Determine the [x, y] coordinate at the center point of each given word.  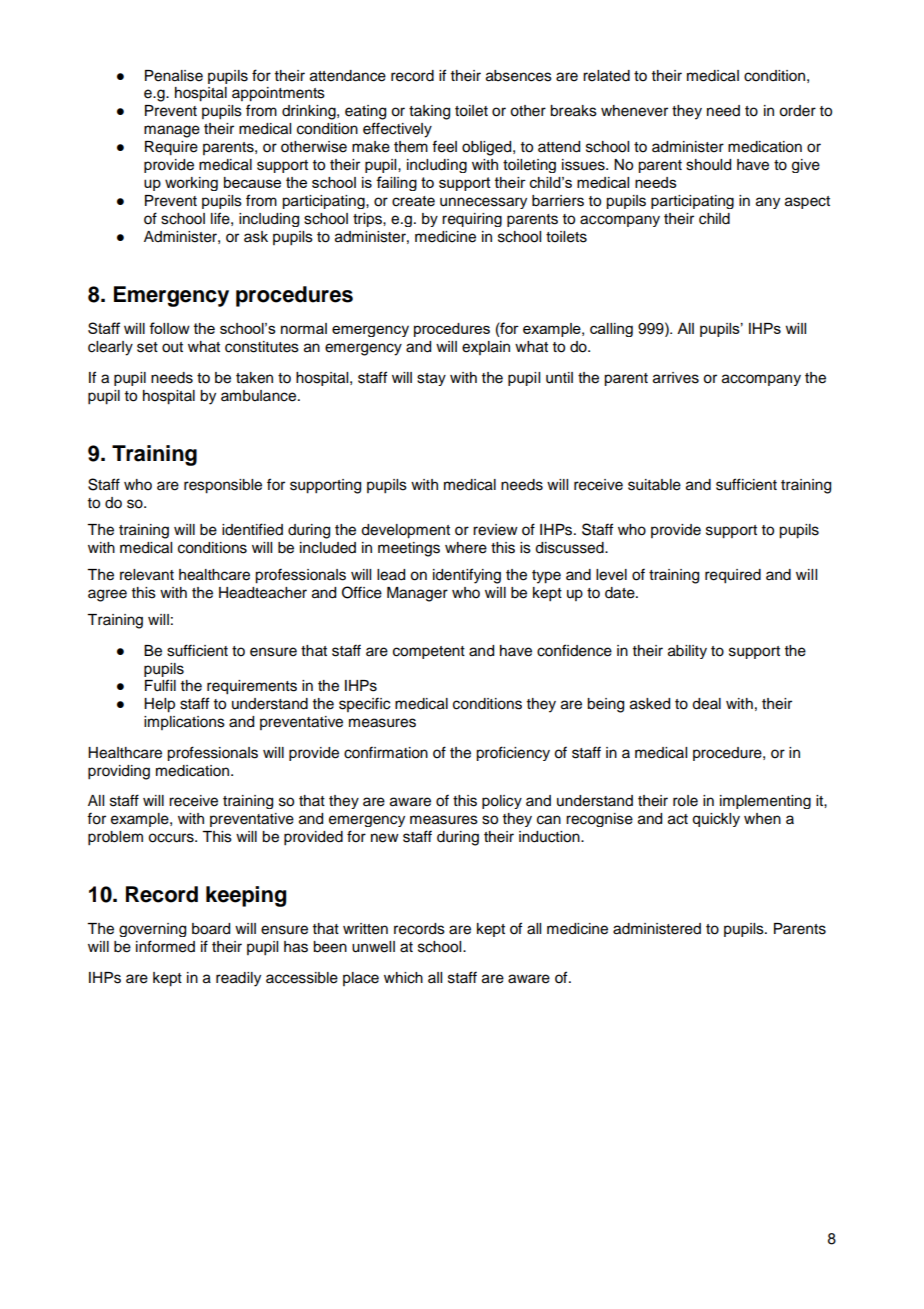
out [172, 347]
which [403, 978]
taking [429, 112]
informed [165, 946]
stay [431, 379]
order [797, 111]
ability [687, 652]
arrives [676, 378]
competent [429, 652]
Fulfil [160, 685]
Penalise [174, 76]
